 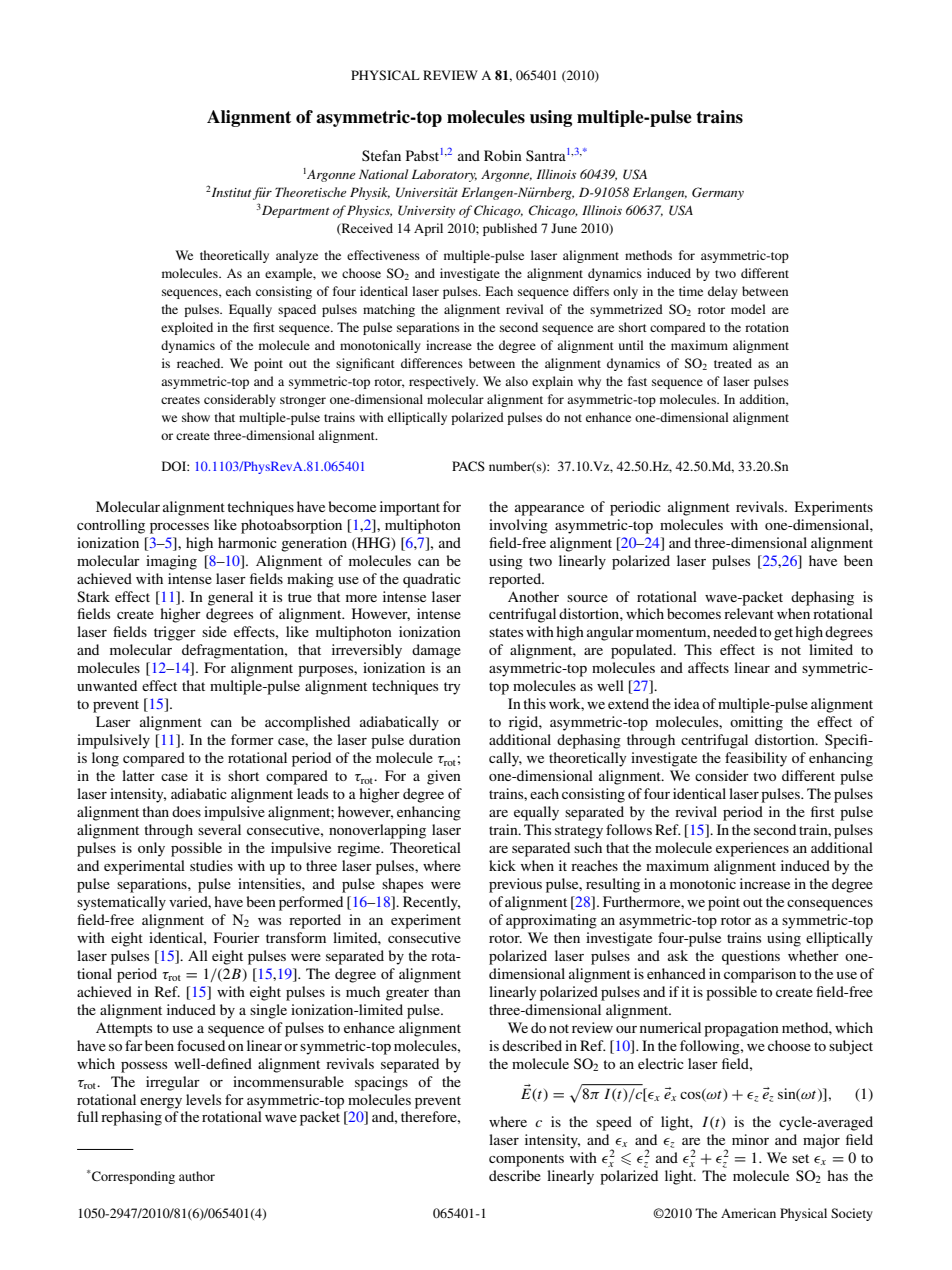 I want to click on analyze, so click(x=297, y=256).
